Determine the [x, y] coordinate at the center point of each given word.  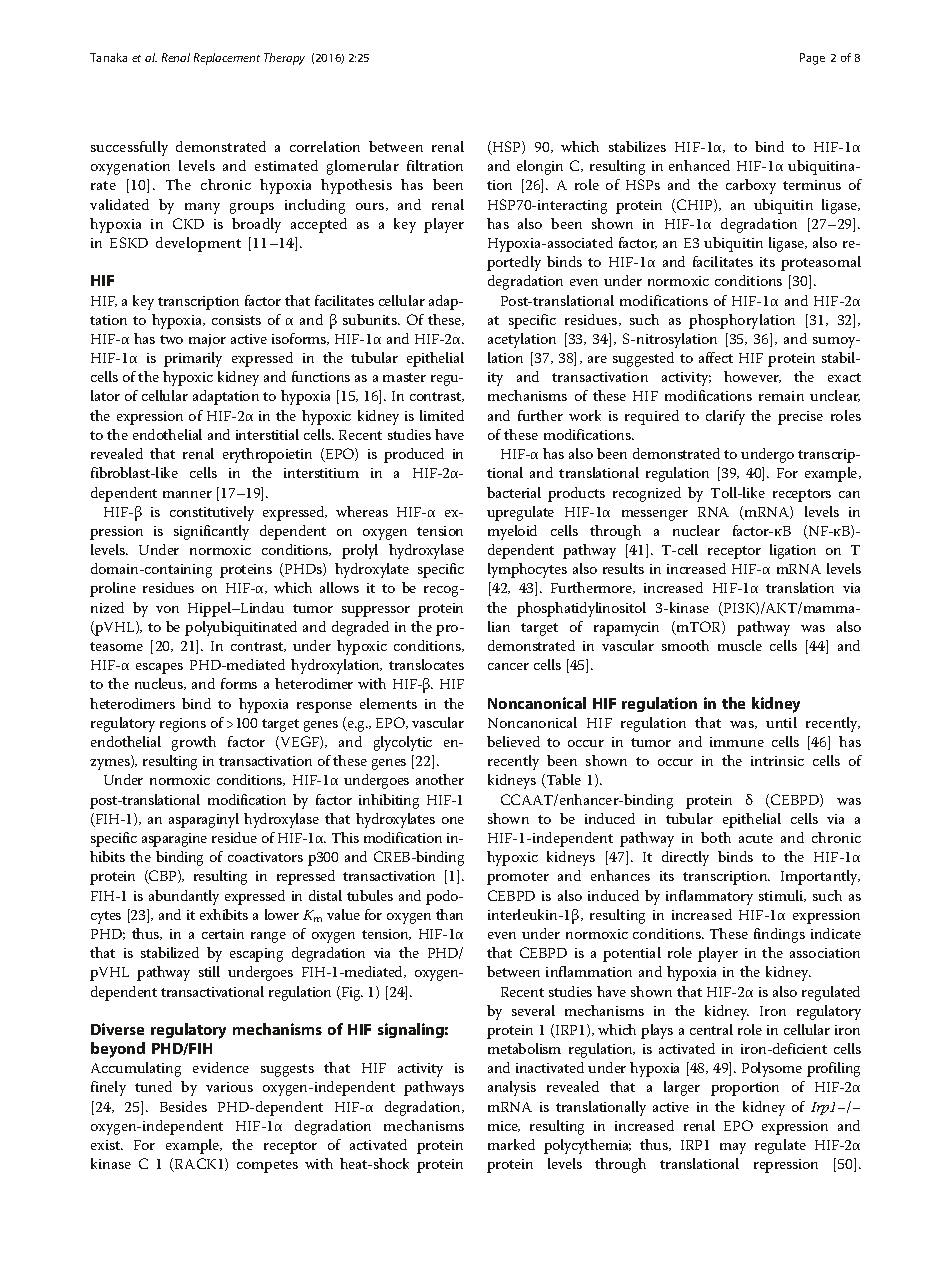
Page [812, 59]
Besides [183, 1106]
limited [442, 415]
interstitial [267, 434]
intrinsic [777, 761]
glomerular [363, 167]
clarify [725, 417]
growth [194, 743]
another [440, 779]
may [733, 1148]
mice [504, 1126]
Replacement [227, 59]
